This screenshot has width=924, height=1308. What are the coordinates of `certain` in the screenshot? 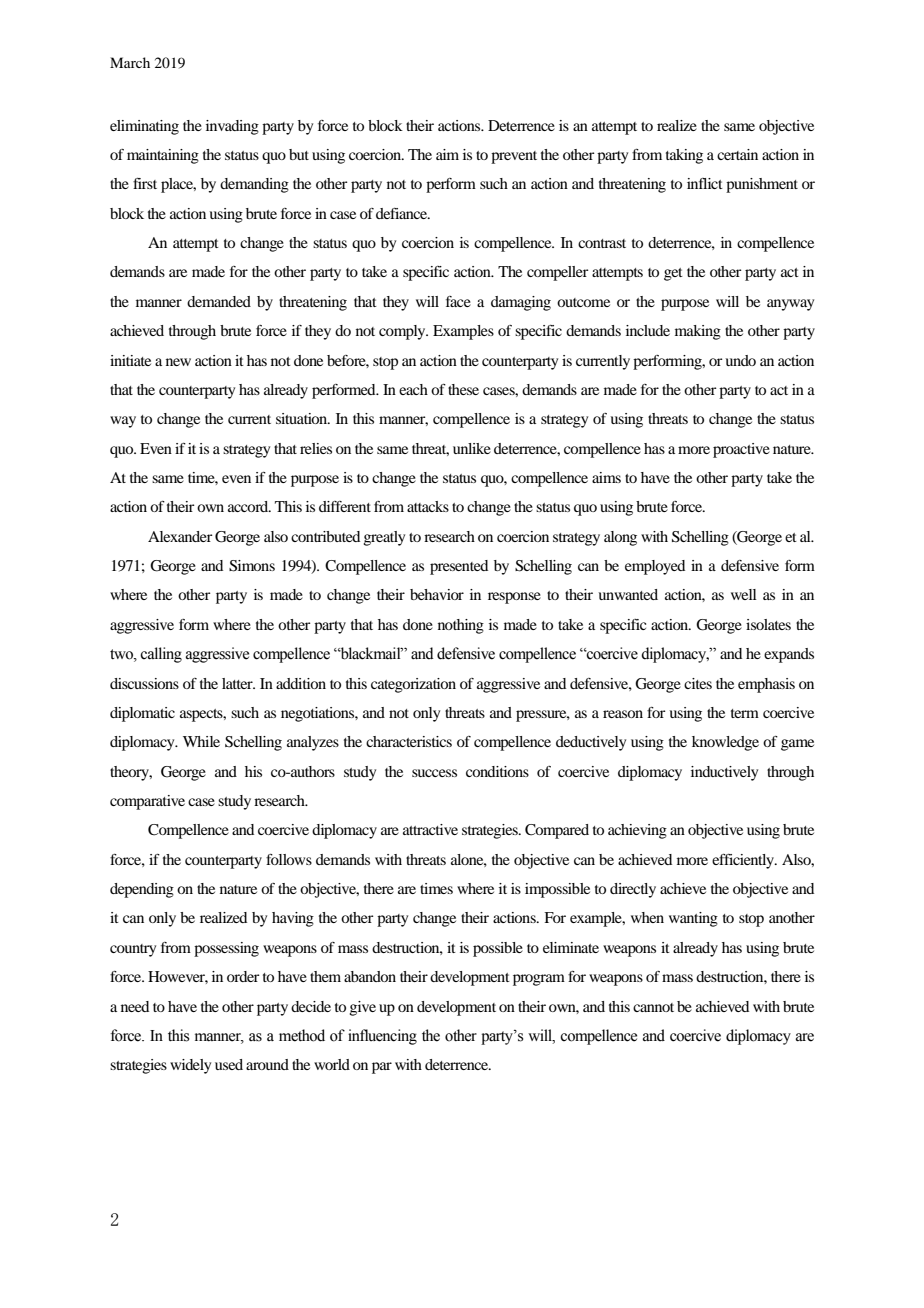 It's located at (737, 154).
